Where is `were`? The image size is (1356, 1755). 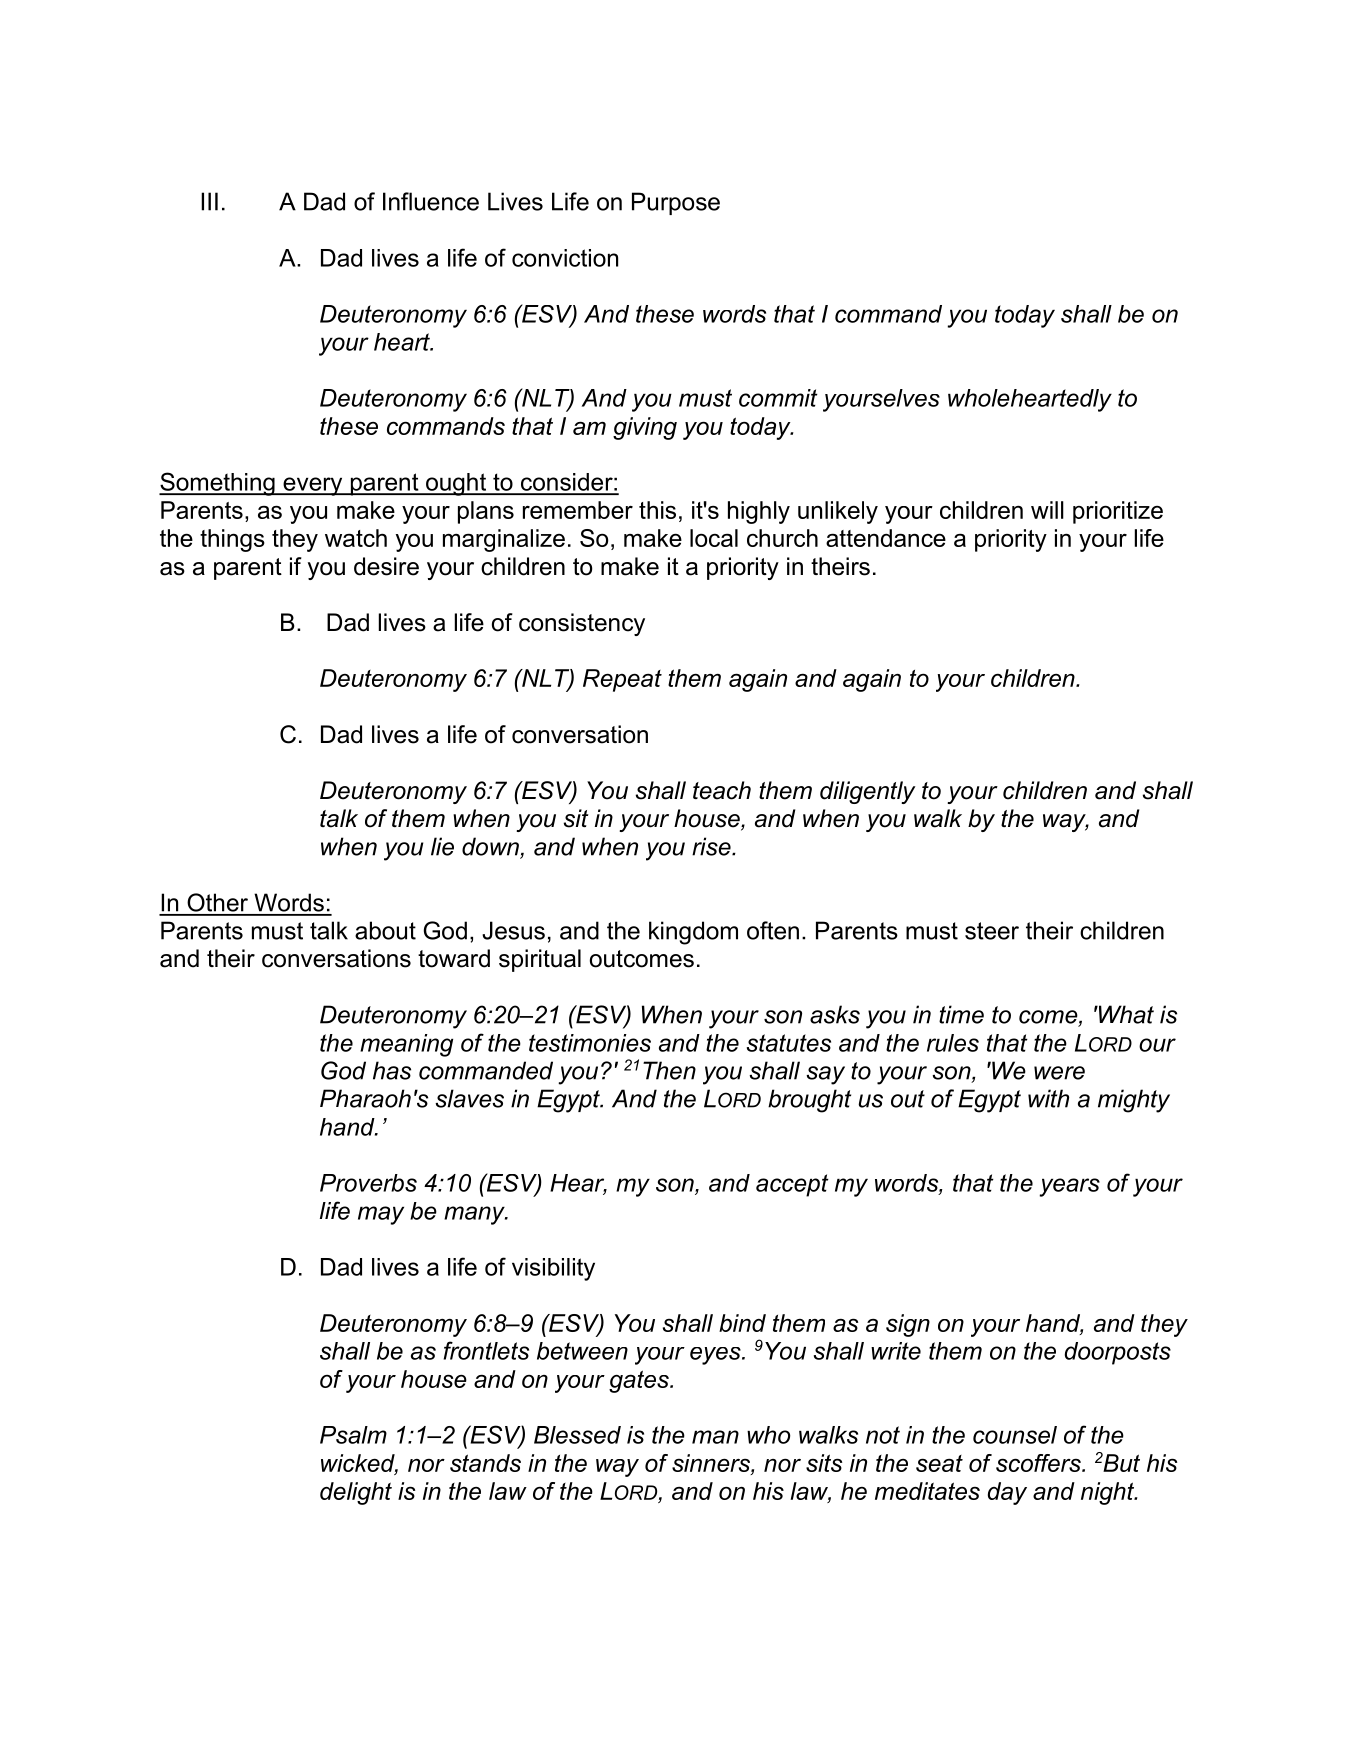
were is located at coordinates (1059, 1073).
